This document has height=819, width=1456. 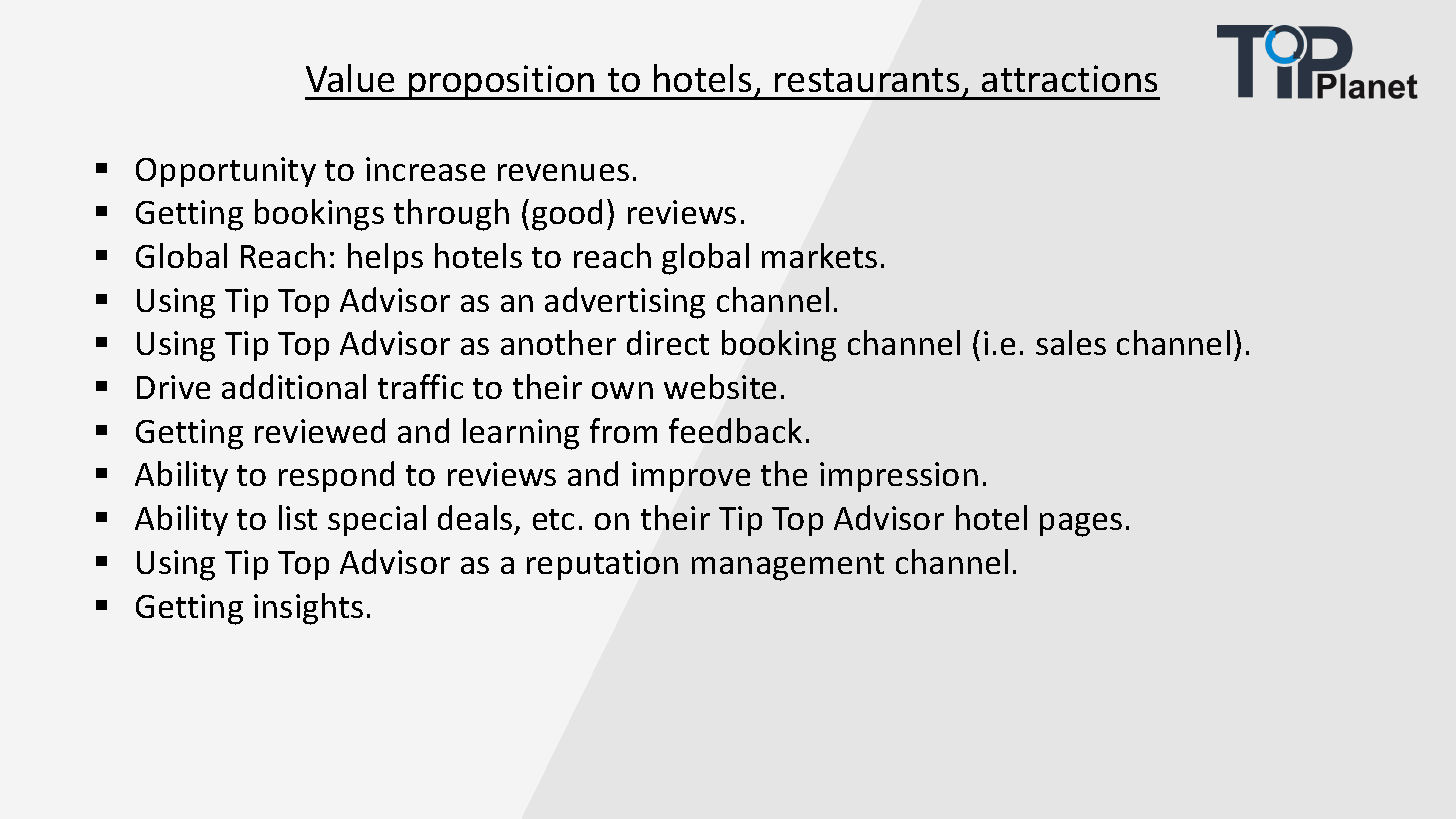 I want to click on proposition, so click(x=502, y=82).
